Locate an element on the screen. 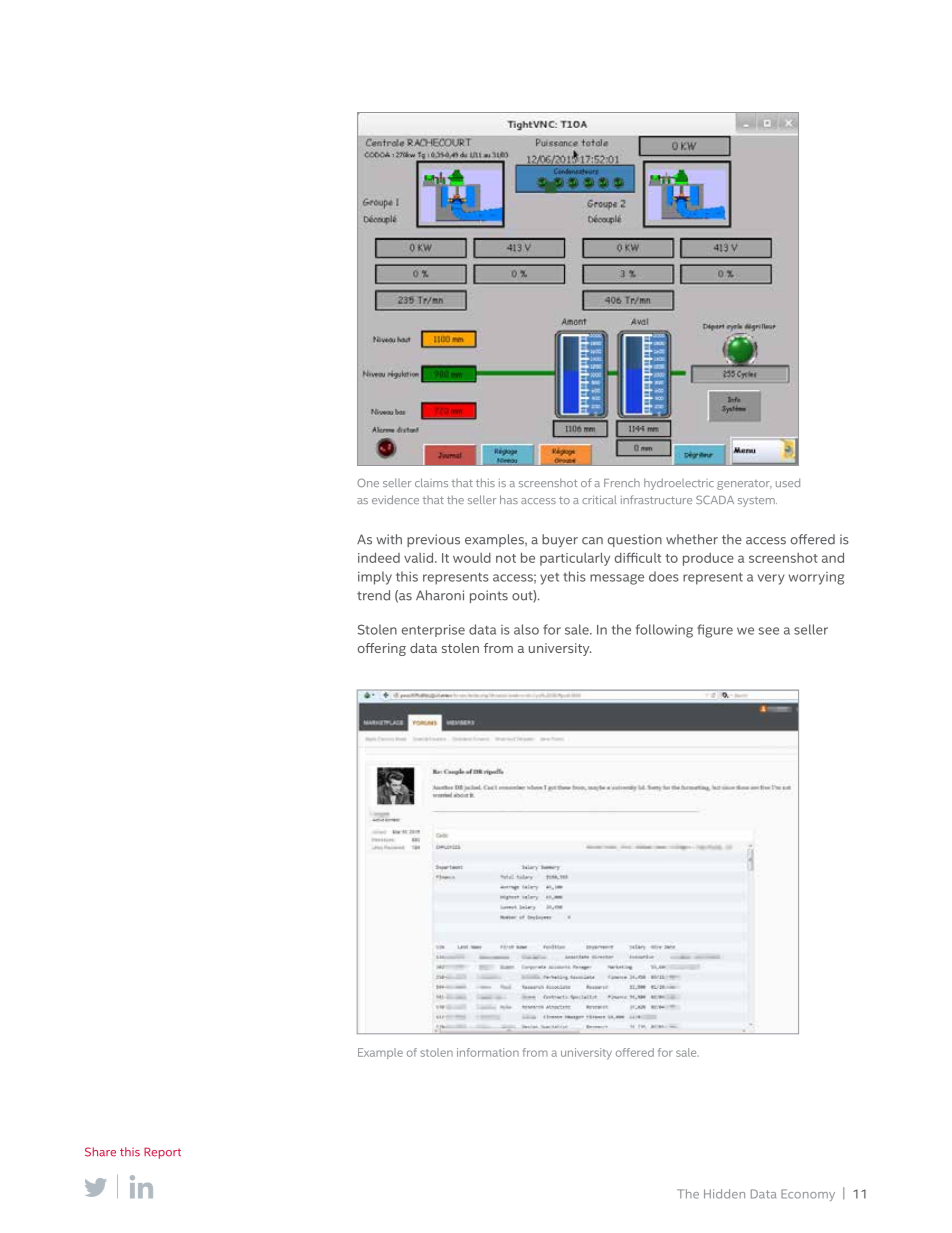 The width and height of the screenshot is (952, 1233). Hidden is located at coordinates (724, 1194).
